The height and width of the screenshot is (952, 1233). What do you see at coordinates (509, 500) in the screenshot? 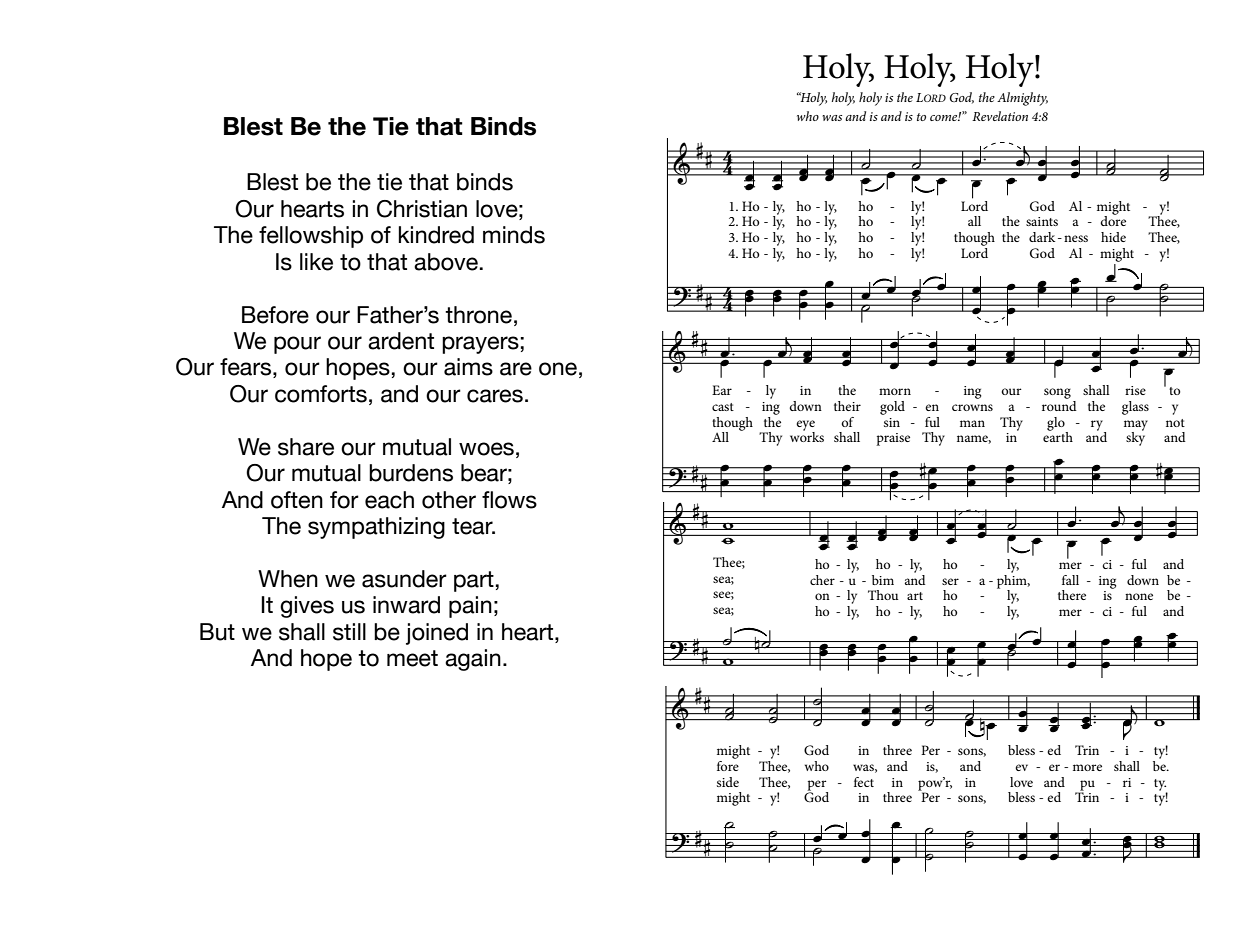
I see `flows` at bounding box center [509, 500].
